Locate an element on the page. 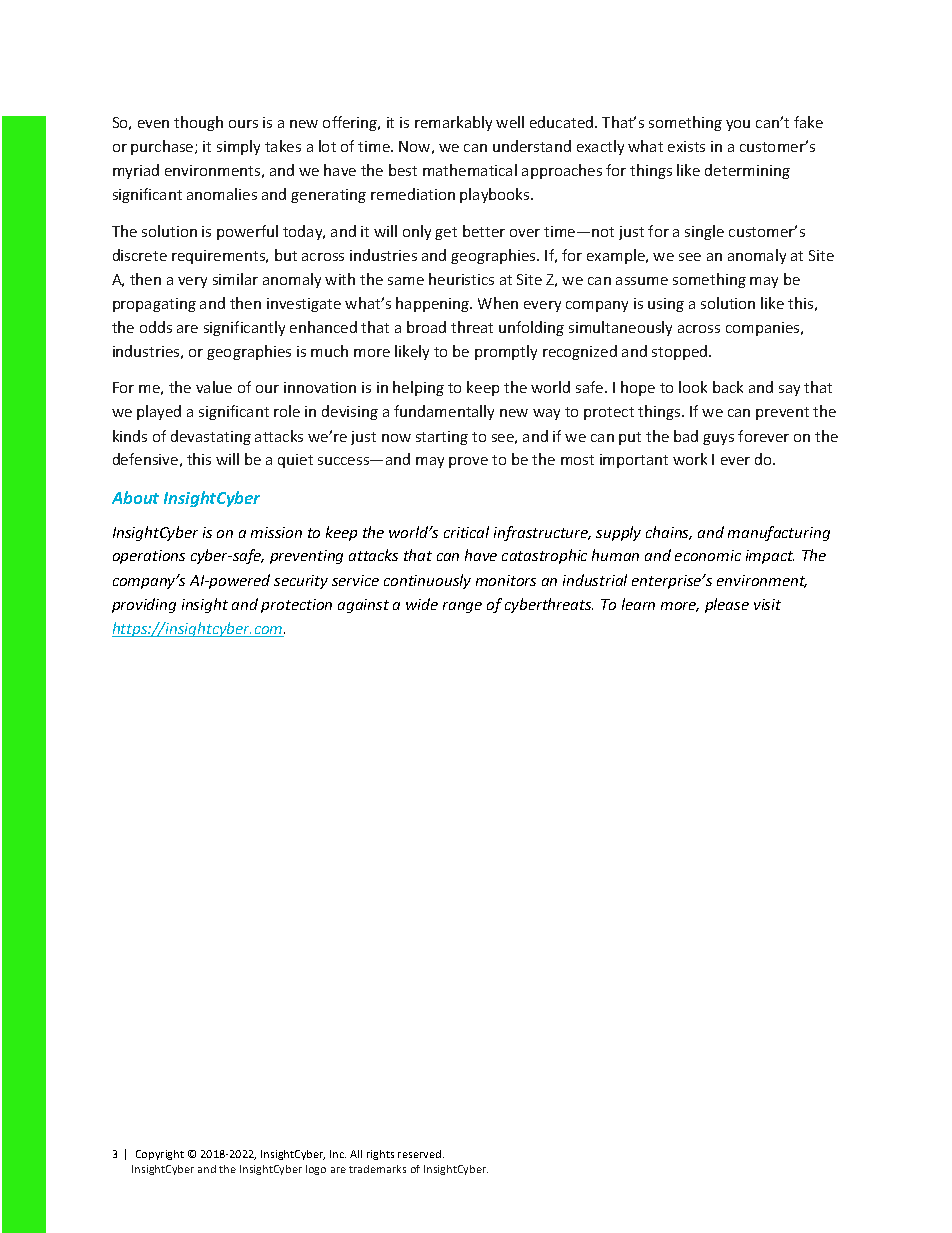  please is located at coordinates (727, 605).
